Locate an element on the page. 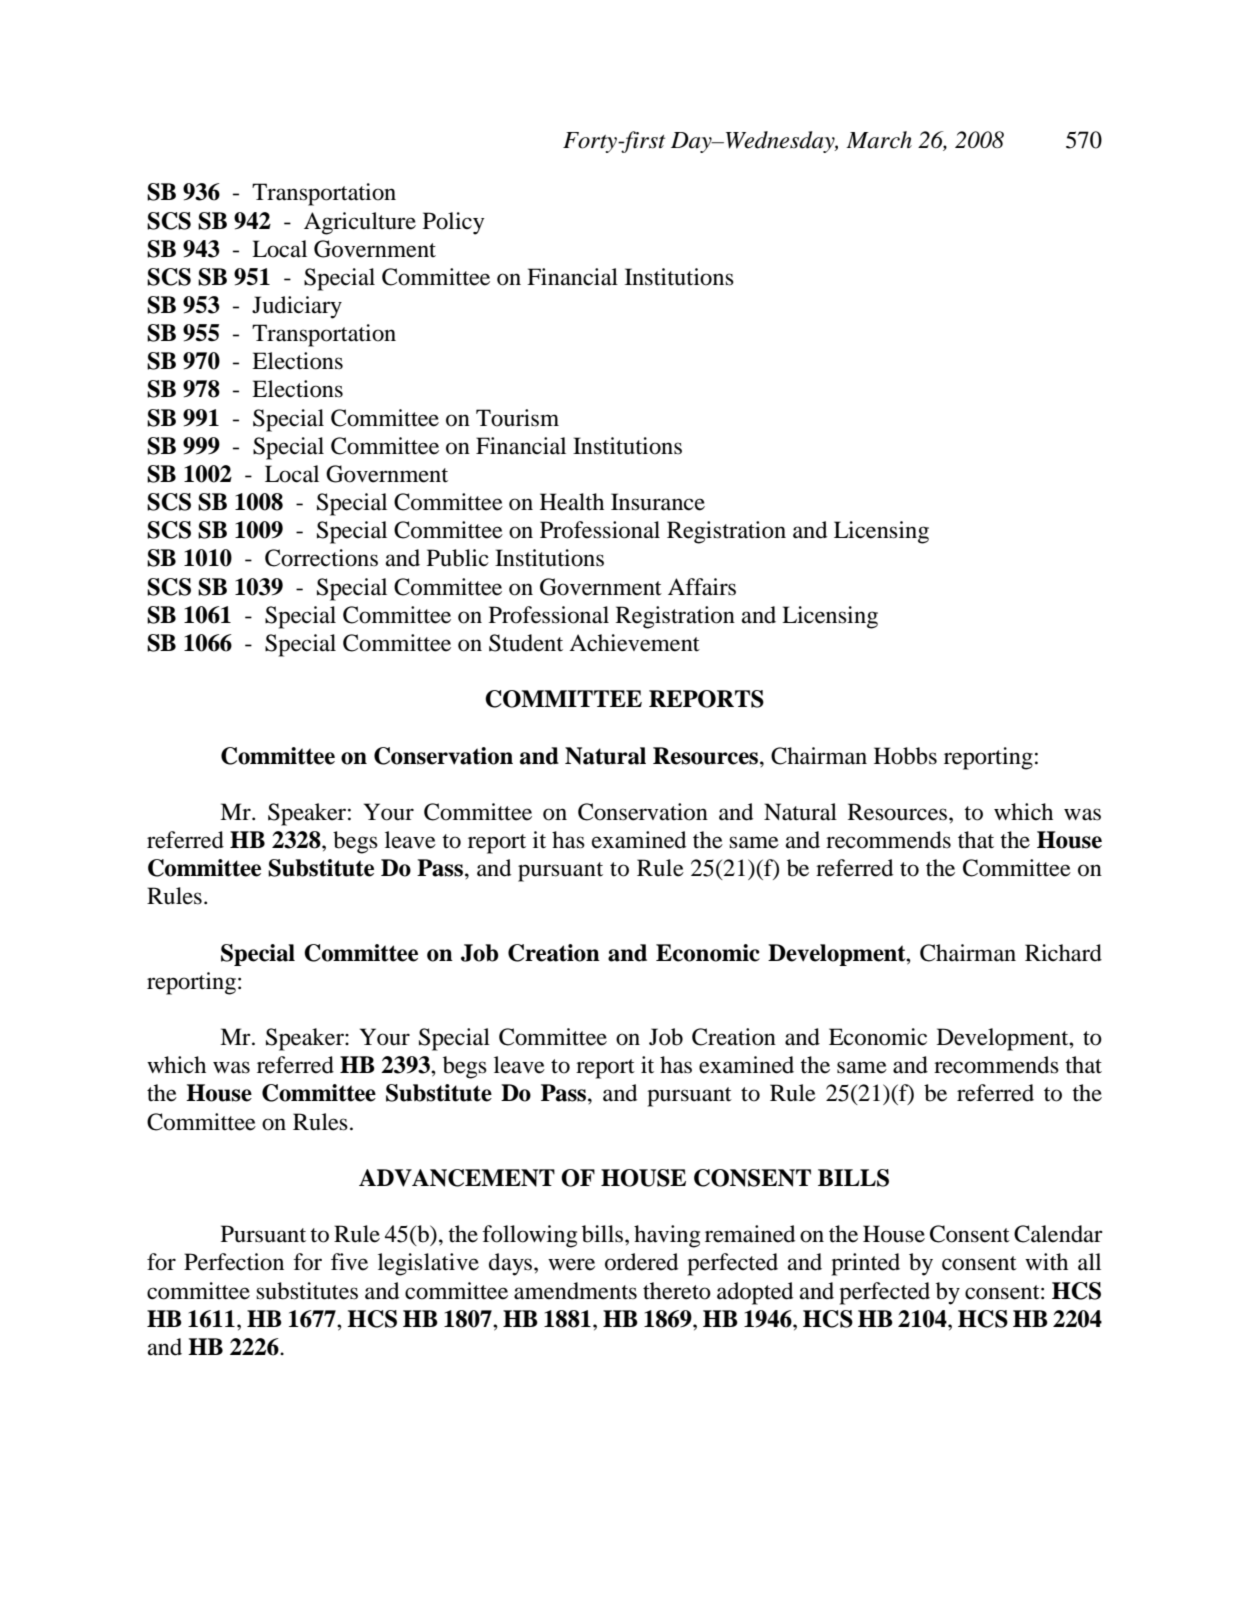 Image resolution: width=1249 pixels, height=1616 pixels. with is located at coordinates (1046, 1262).
